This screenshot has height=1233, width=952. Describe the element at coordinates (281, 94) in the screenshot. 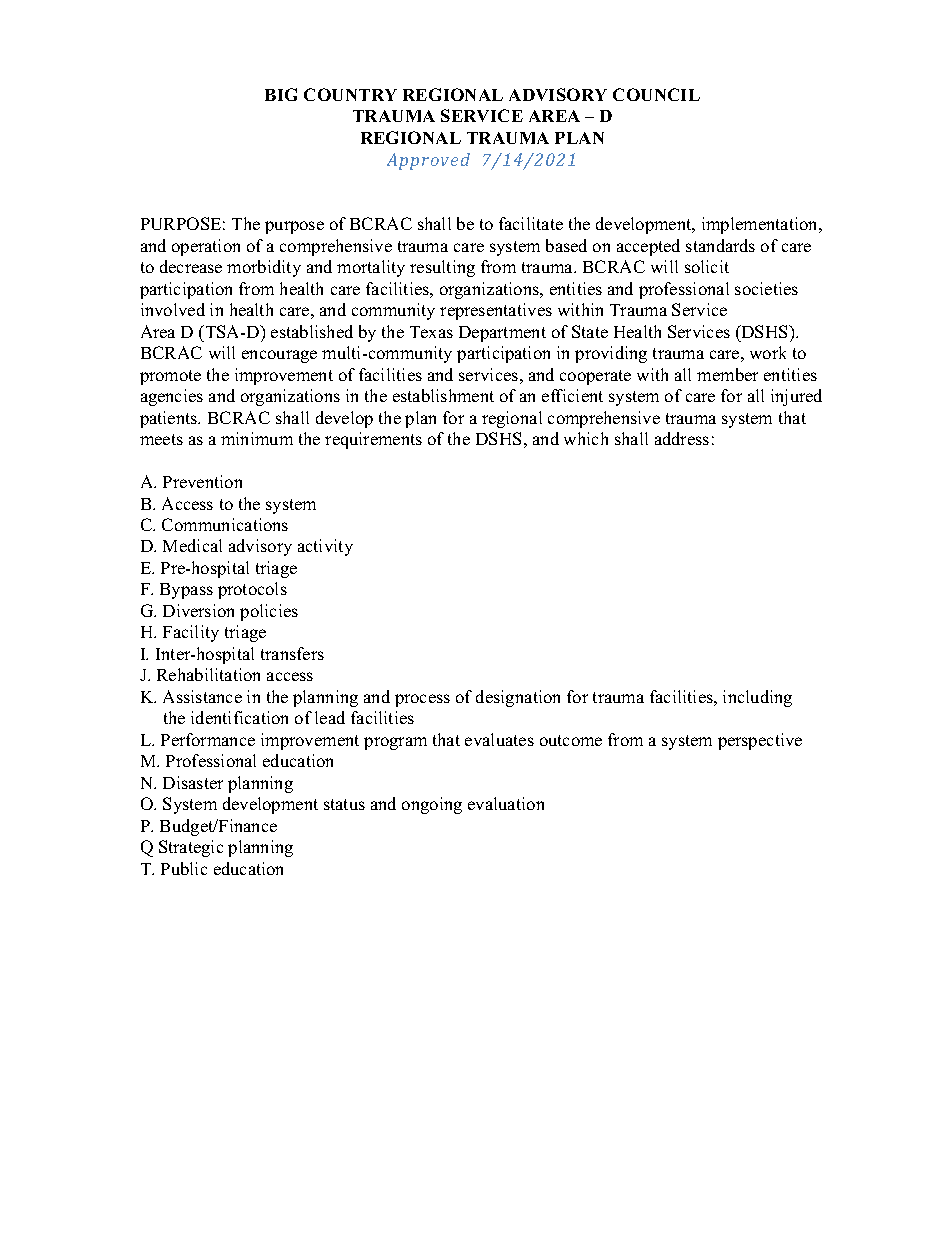

I see `BIG` at that location.
